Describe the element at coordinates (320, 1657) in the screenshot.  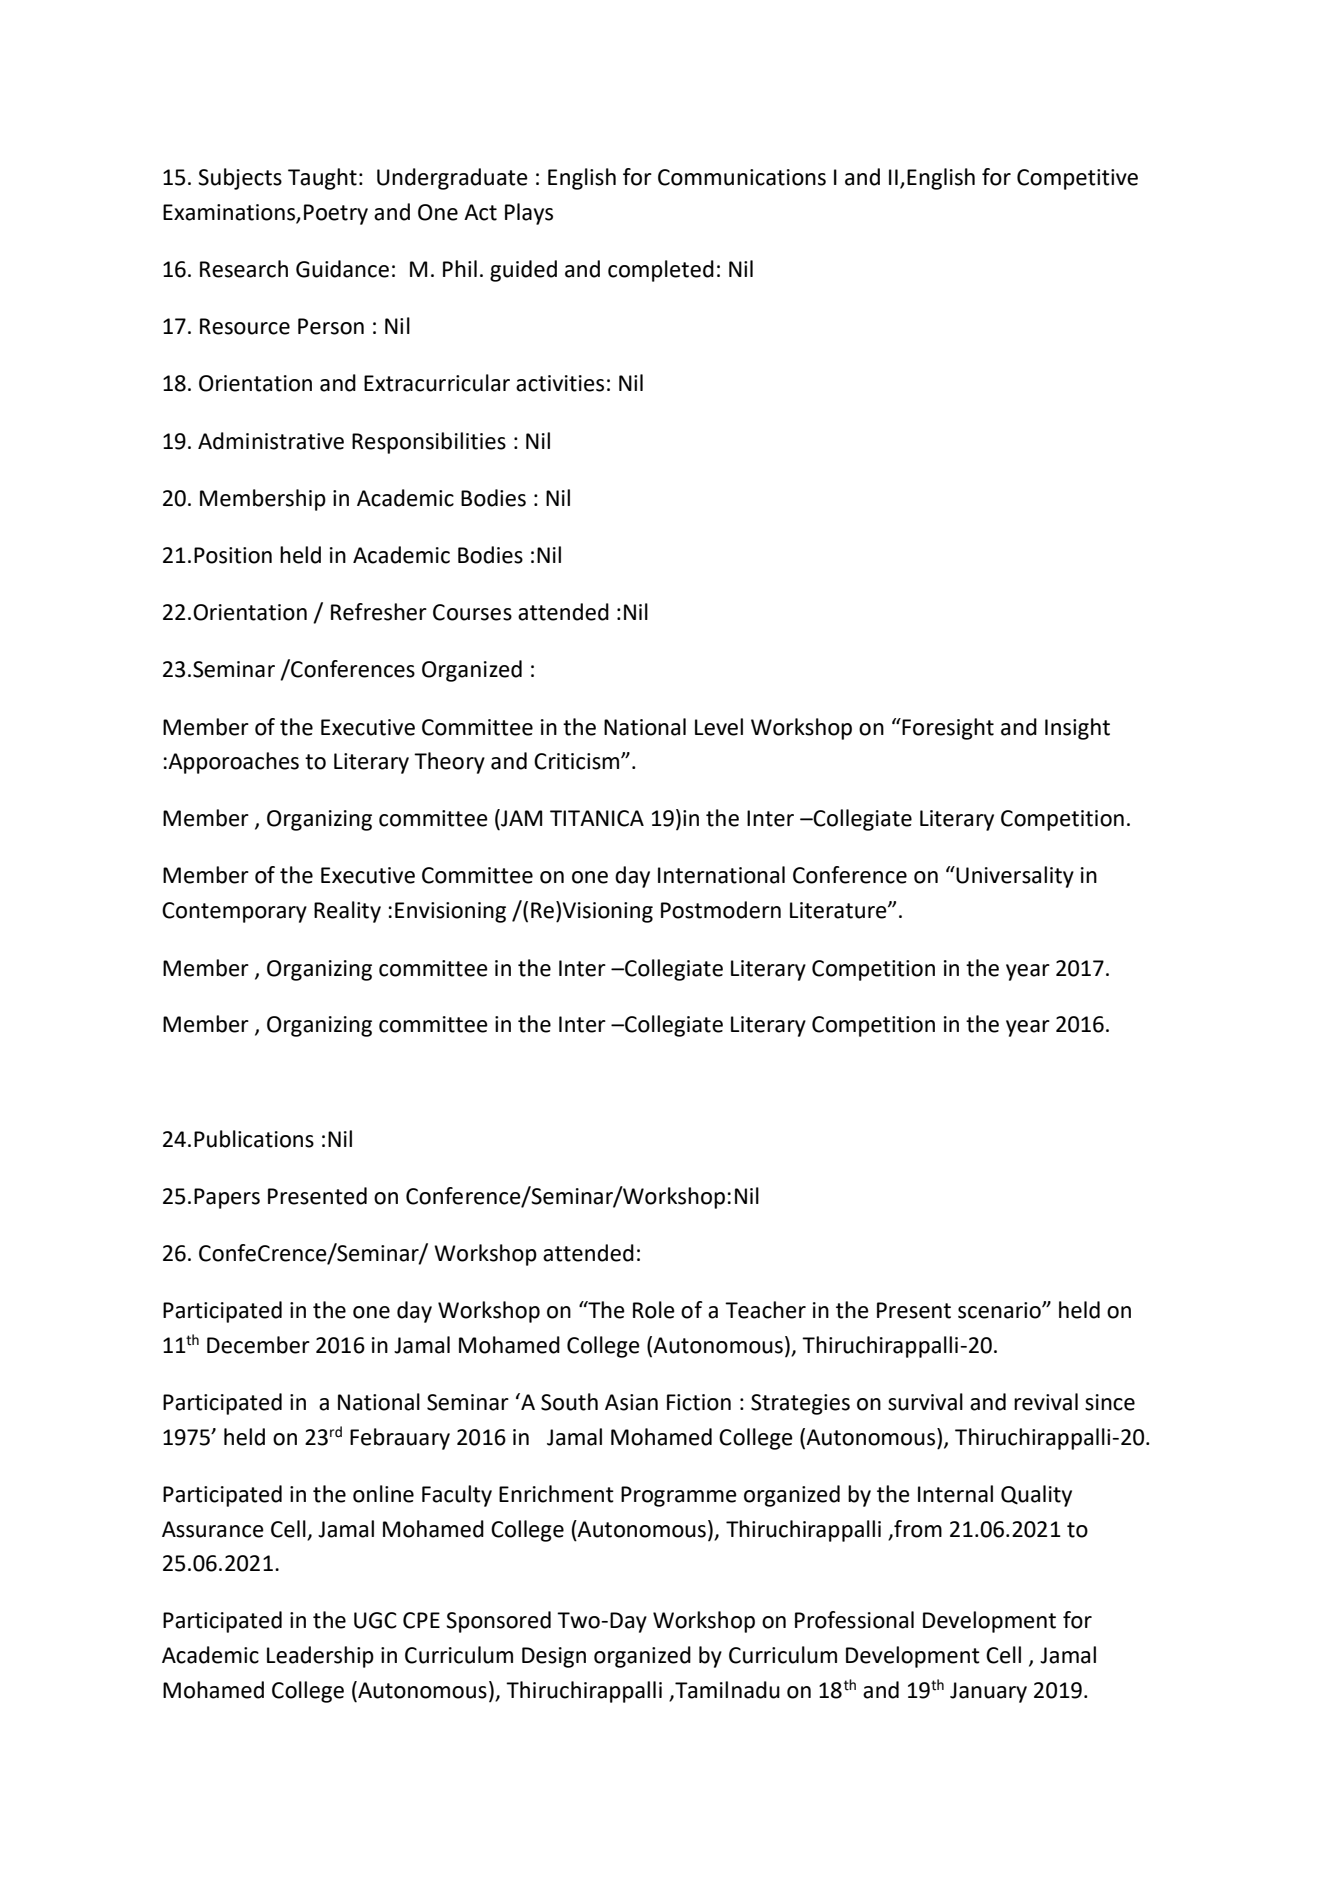
I see `Leadership` at that location.
